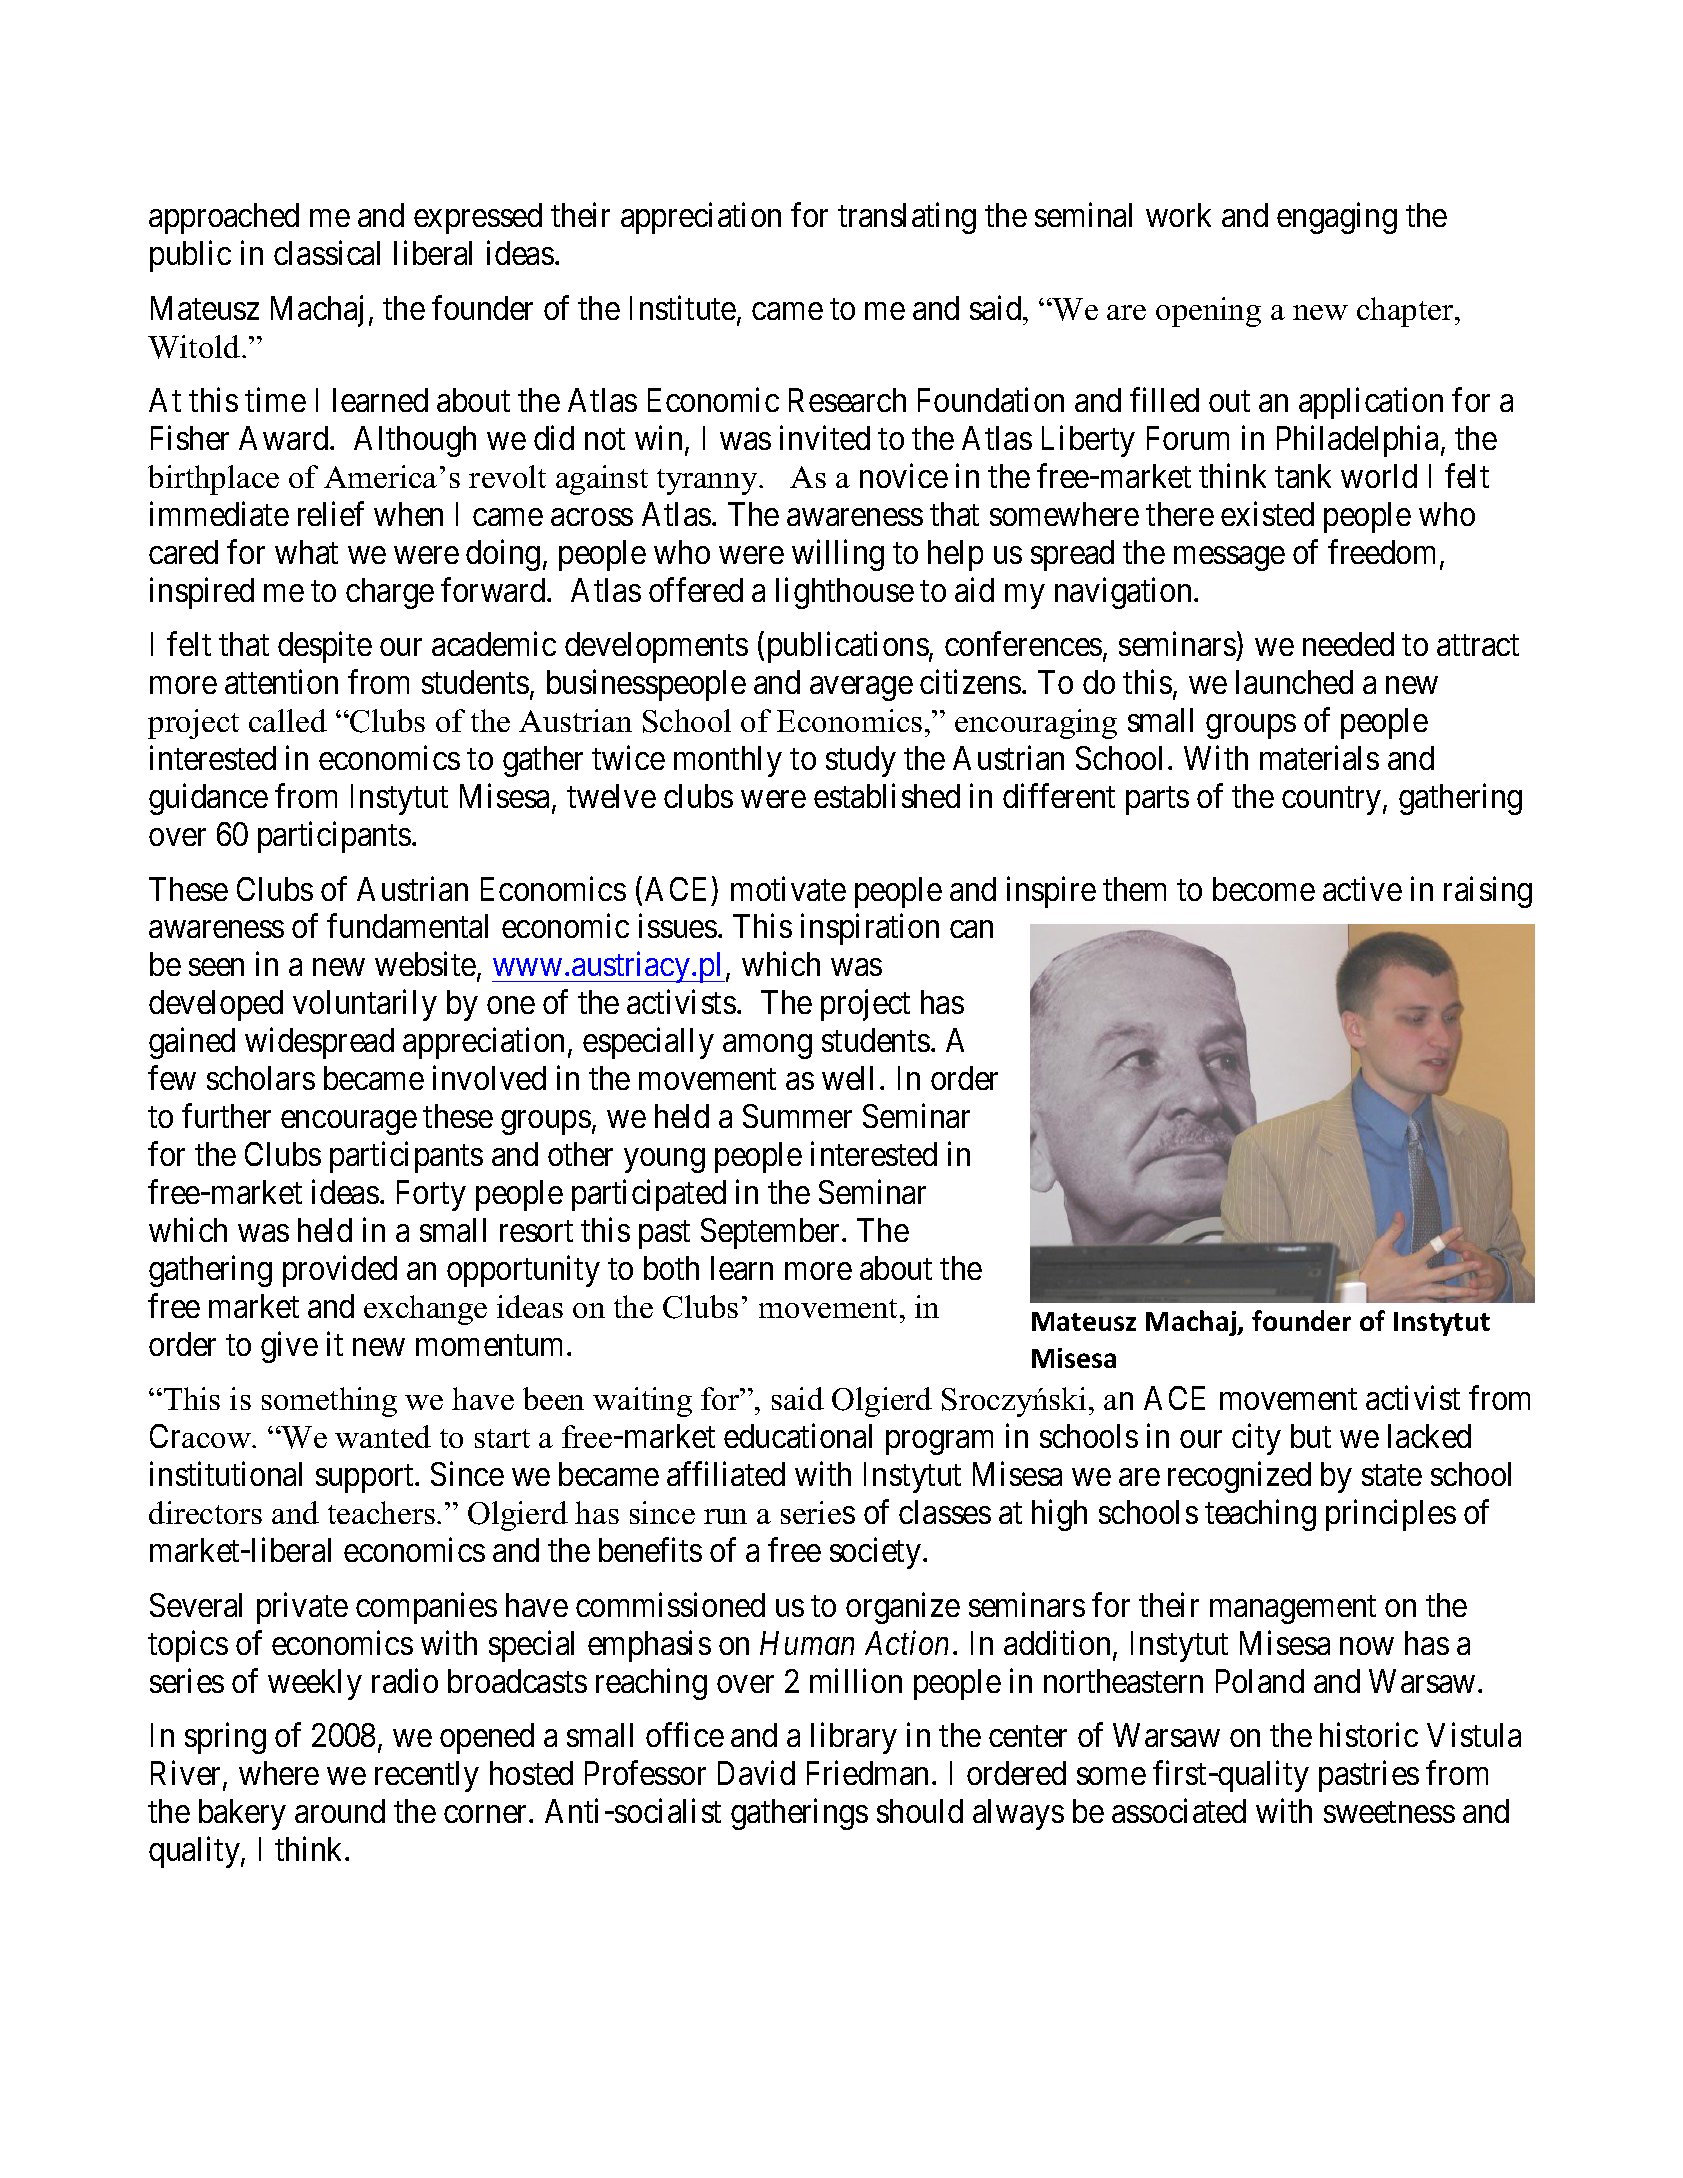 The image size is (1683, 2178). I want to click on engaging, so click(1337, 218).
